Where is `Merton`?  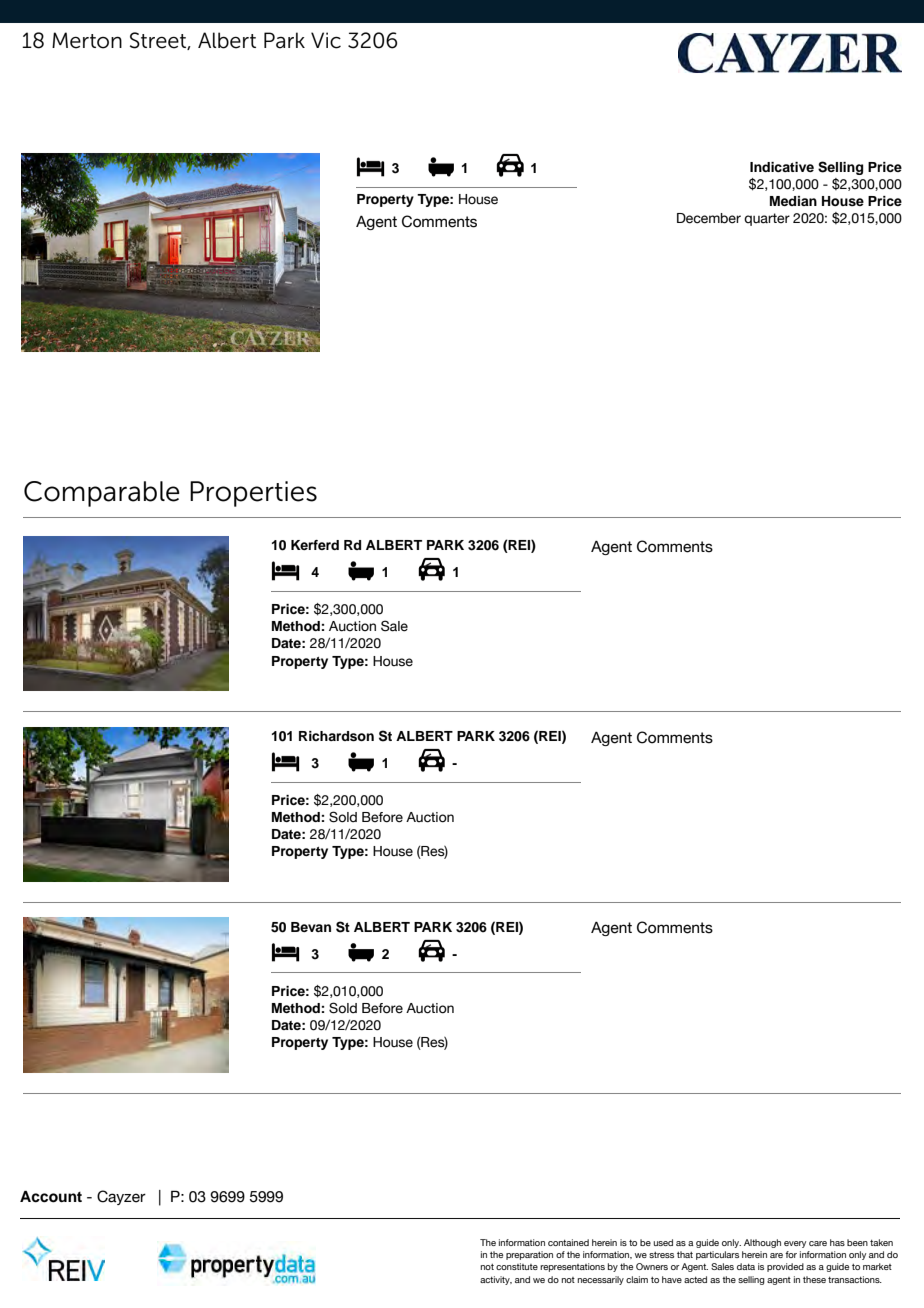
Merton is located at coordinates (87, 40).
